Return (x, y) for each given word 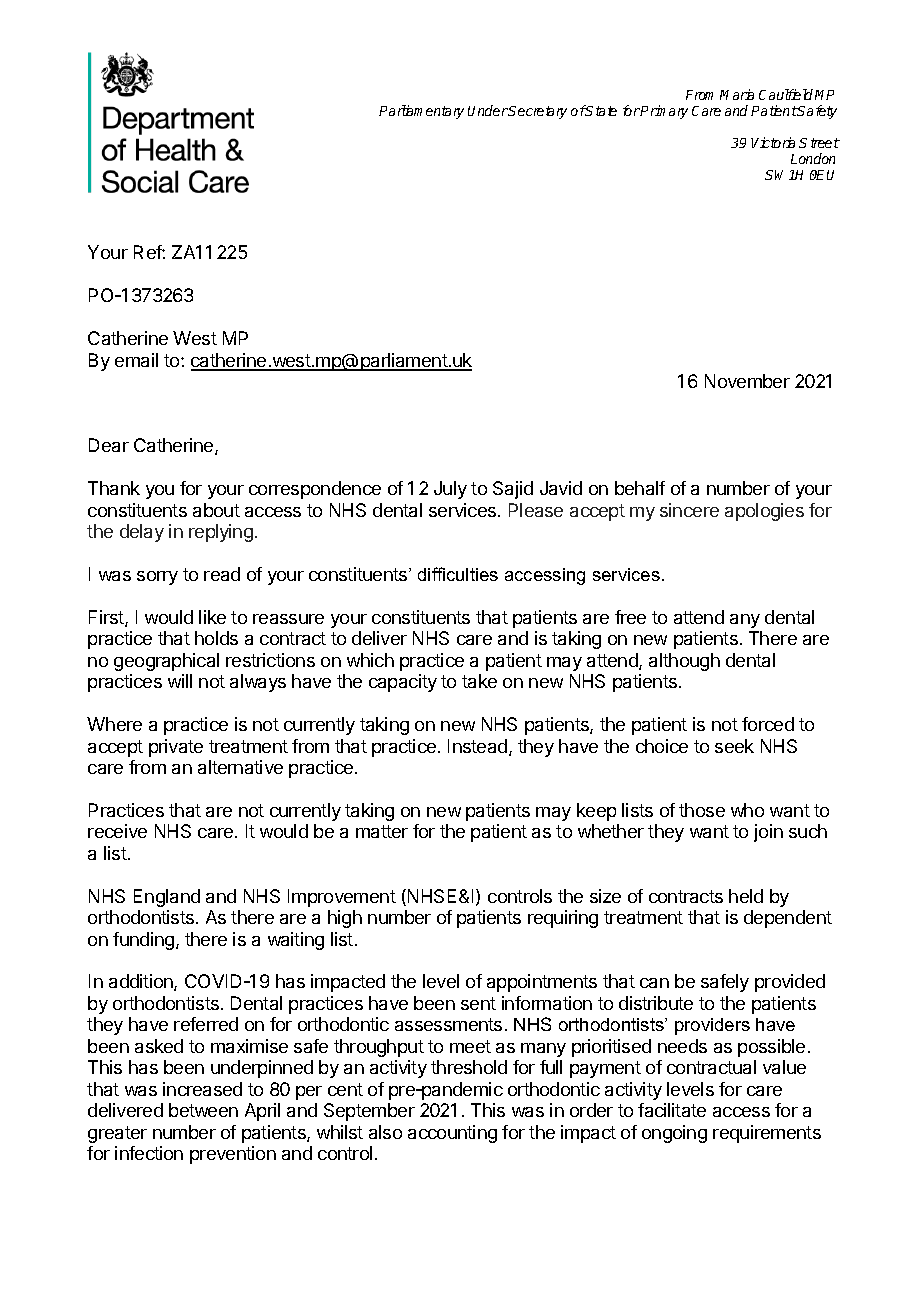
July (450, 490)
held (746, 896)
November (747, 381)
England (167, 898)
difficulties (458, 574)
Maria (737, 94)
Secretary (537, 112)
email (136, 360)
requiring (563, 919)
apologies (764, 512)
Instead (479, 747)
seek (734, 746)
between (203, 1110)
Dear (109, 445)
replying (221, 533)
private (176, 748)
